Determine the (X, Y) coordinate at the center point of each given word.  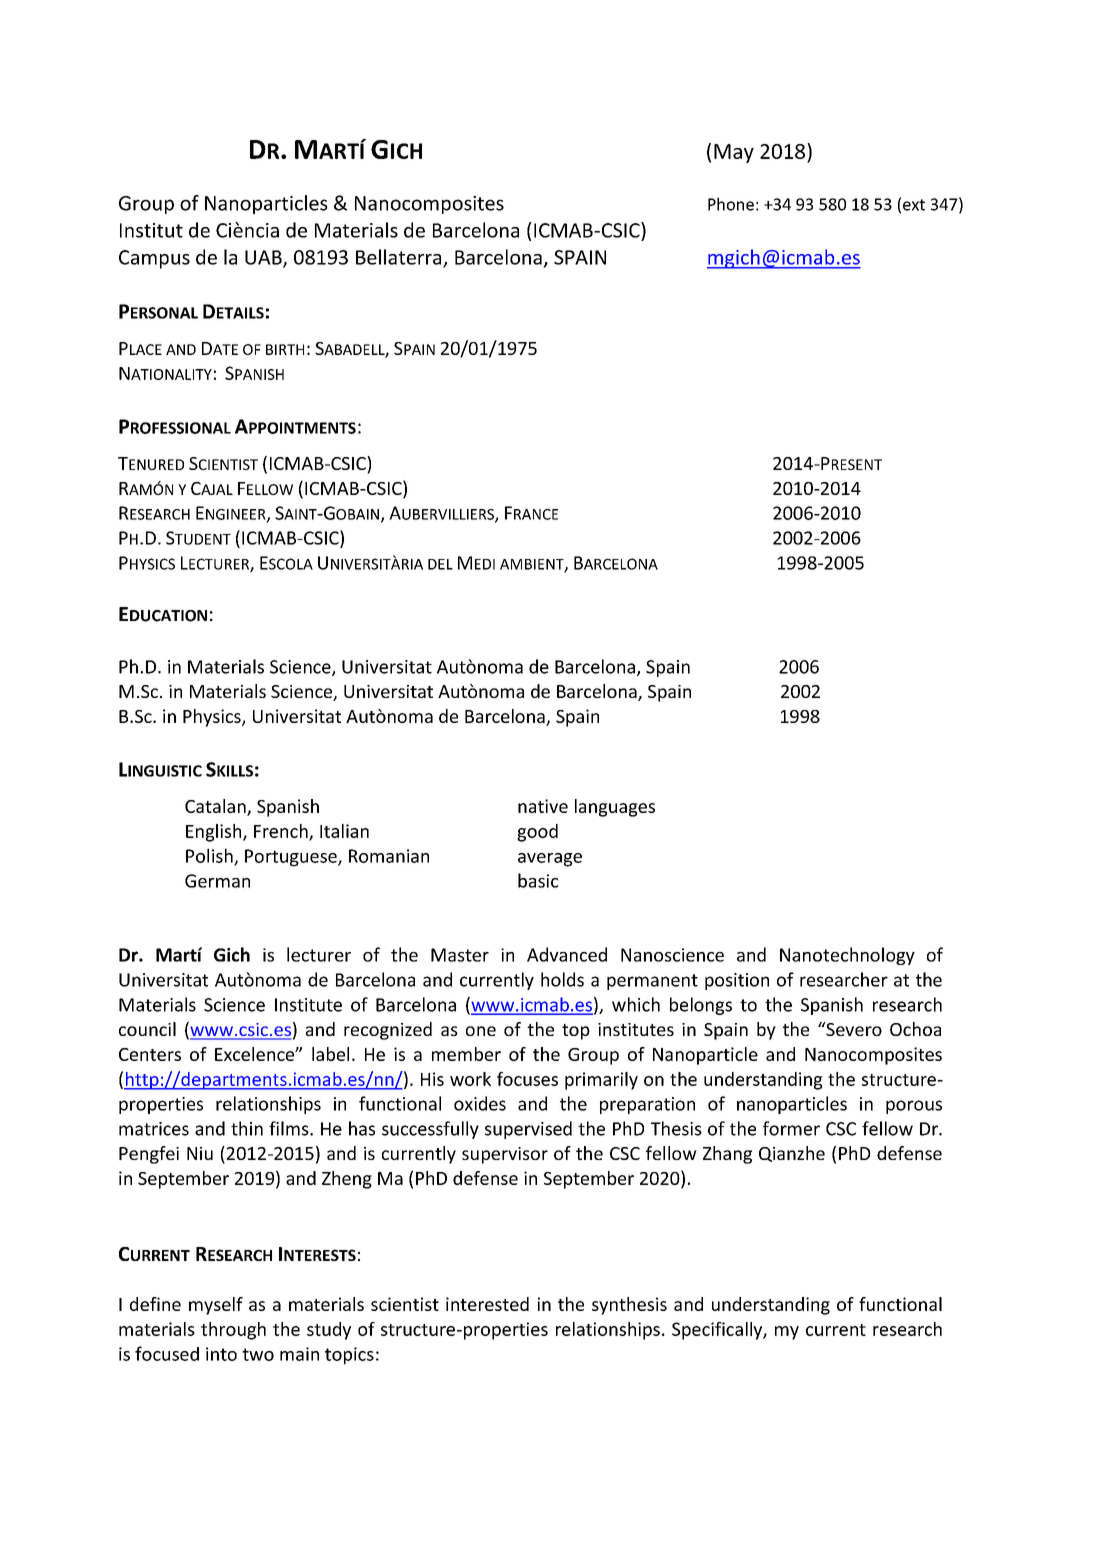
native (543, 806)
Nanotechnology (847, 956)
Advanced (567, 954)
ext (914, 205)
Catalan (216, 807)
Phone (731, 204)
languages (615, 808)
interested (487, 1304)
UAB (264, 258)
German (217, 881)
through (233, 1331)
